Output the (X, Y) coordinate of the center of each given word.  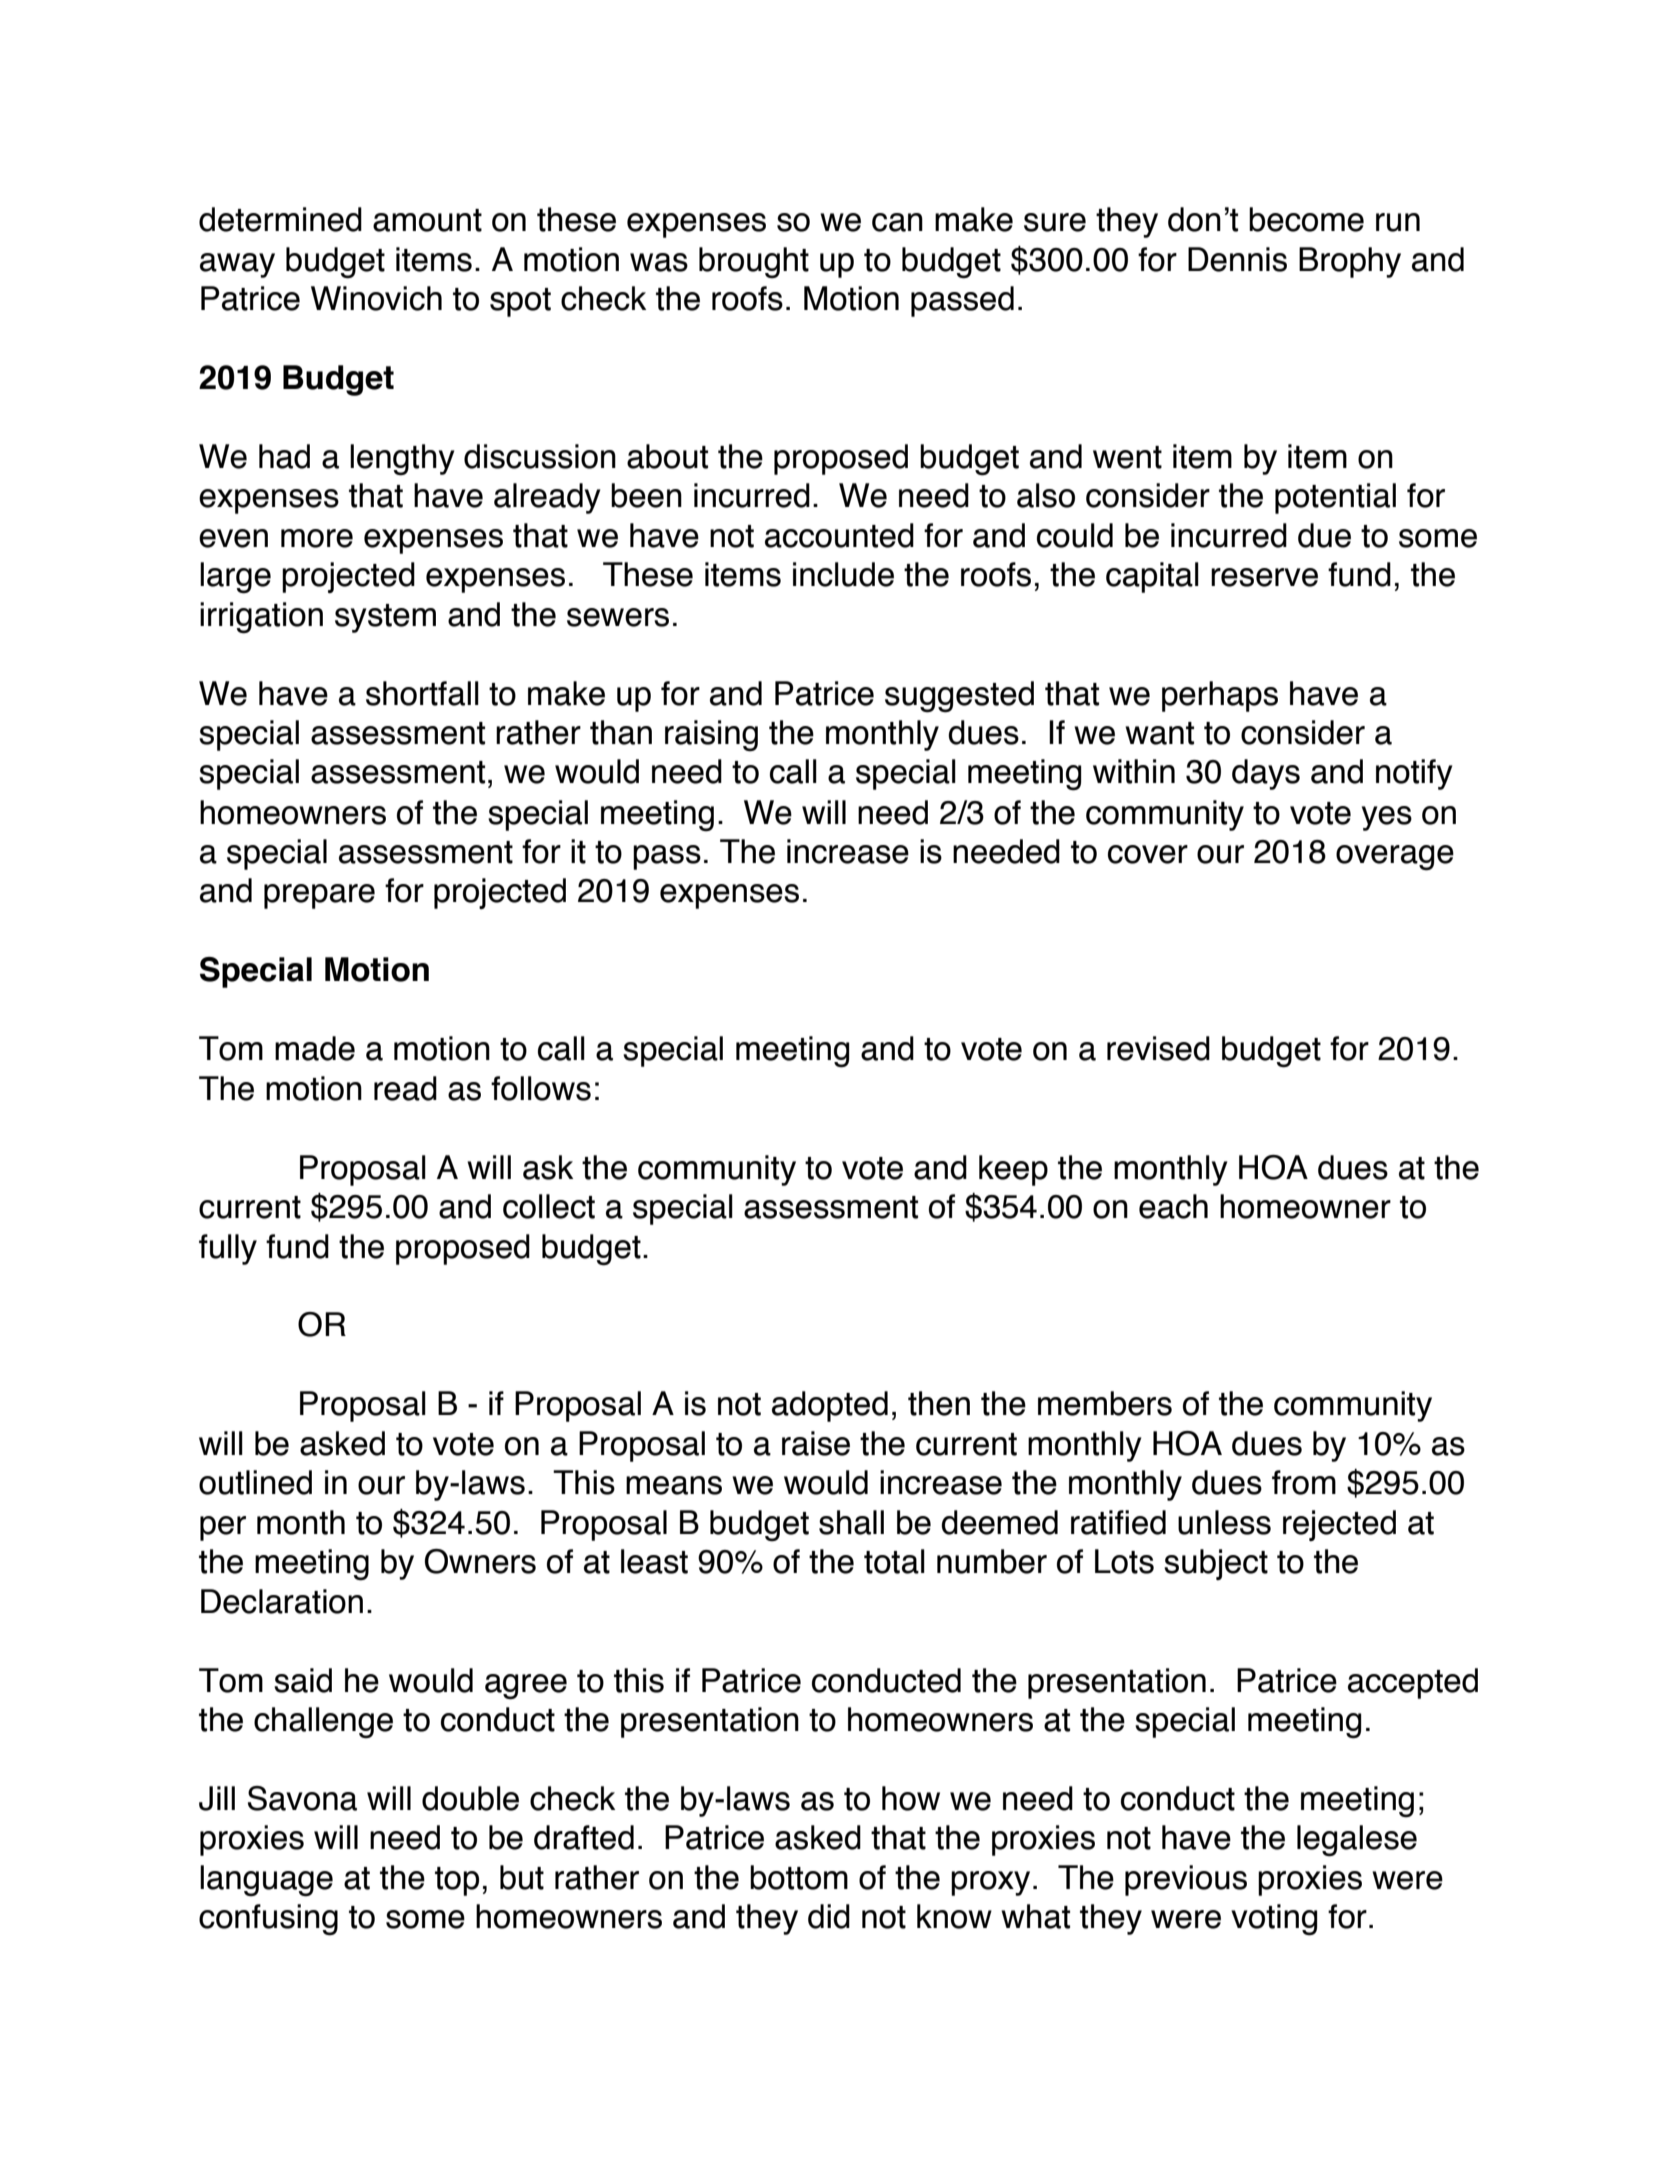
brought (754, 262)
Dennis (1237, 259)
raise (816, 1443)
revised (1158, 1048)
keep (1013, 1170)
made (315, 1048)
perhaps (1220, 696)
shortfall (422, 693)
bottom (799, 1877)
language (266, 1881)
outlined (255, 1482)
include (843, 574)
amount (427, 220)
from (1304, 1482)
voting (1274, 1920)
